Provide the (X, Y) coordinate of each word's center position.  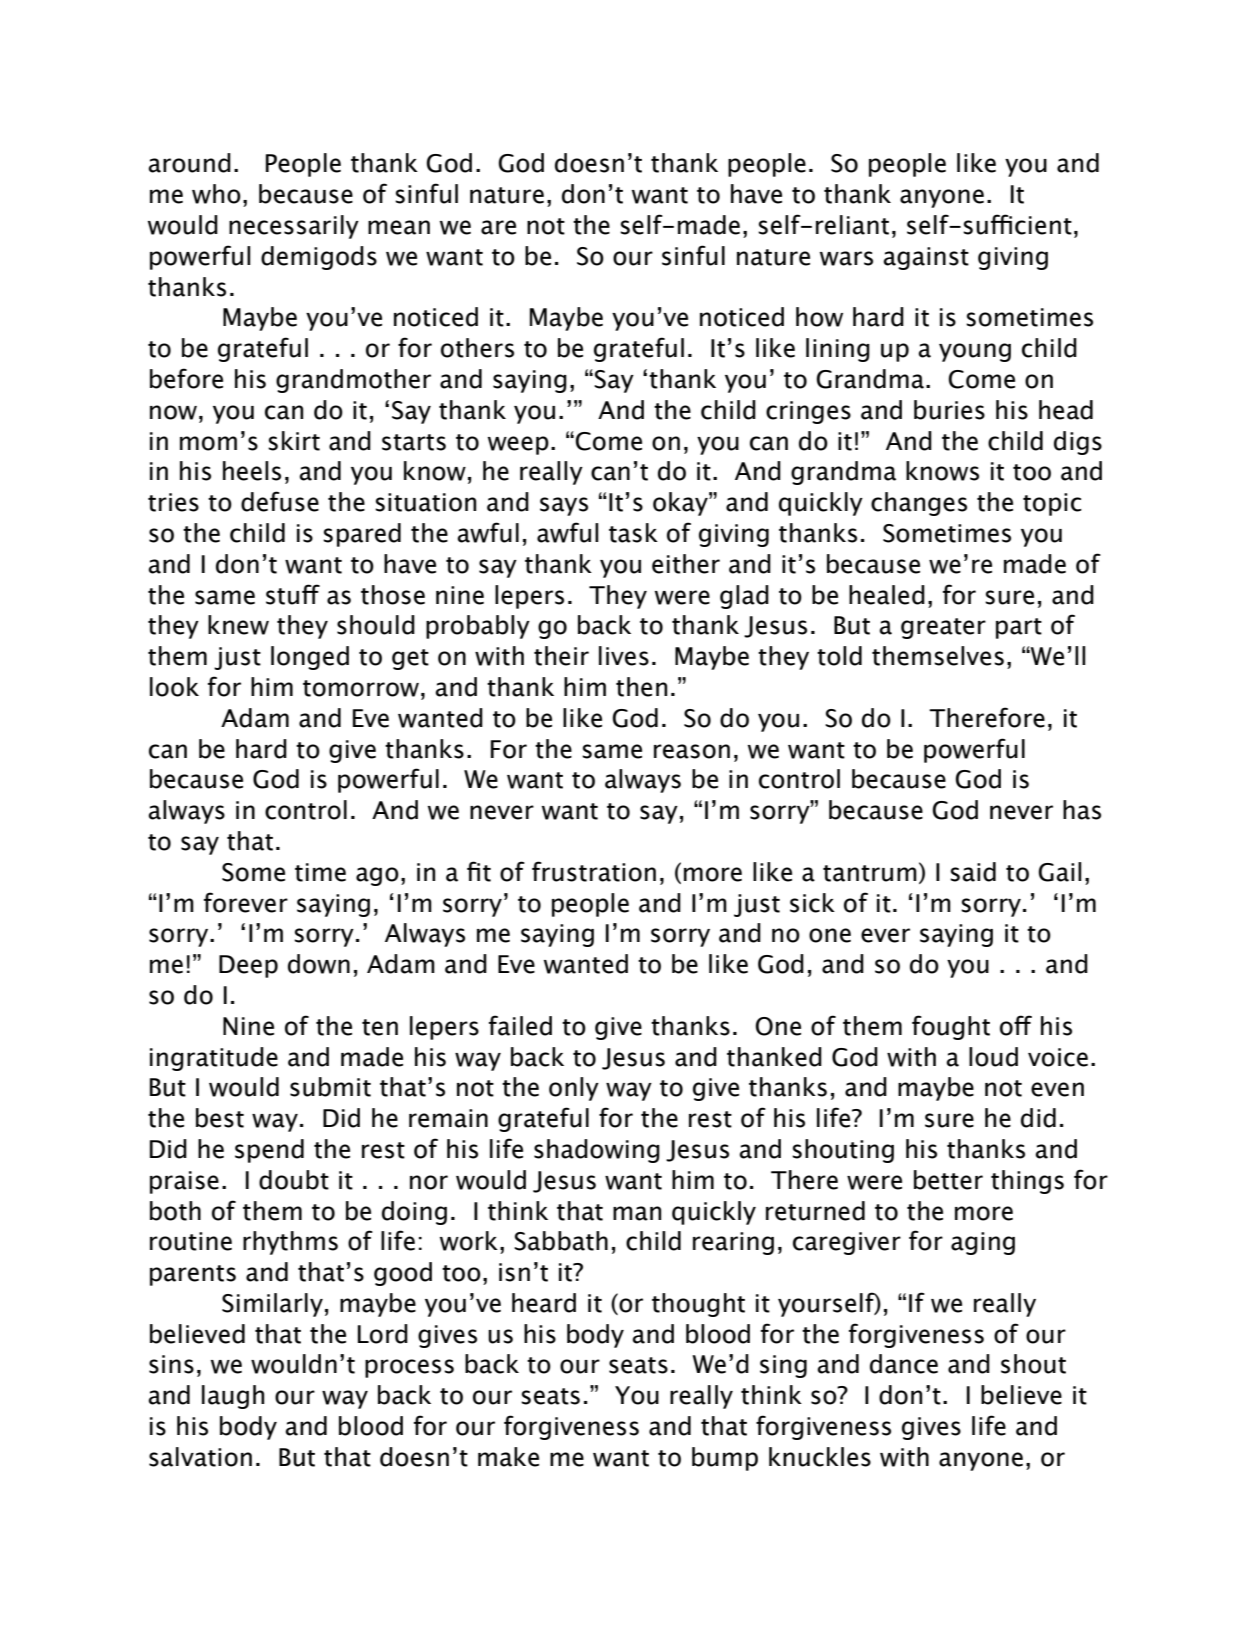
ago (377, 876)
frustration (594, 871)
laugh (233, 1397)
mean (399, 227)
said (973, 872)
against (926, 258)
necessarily (294, 227)
